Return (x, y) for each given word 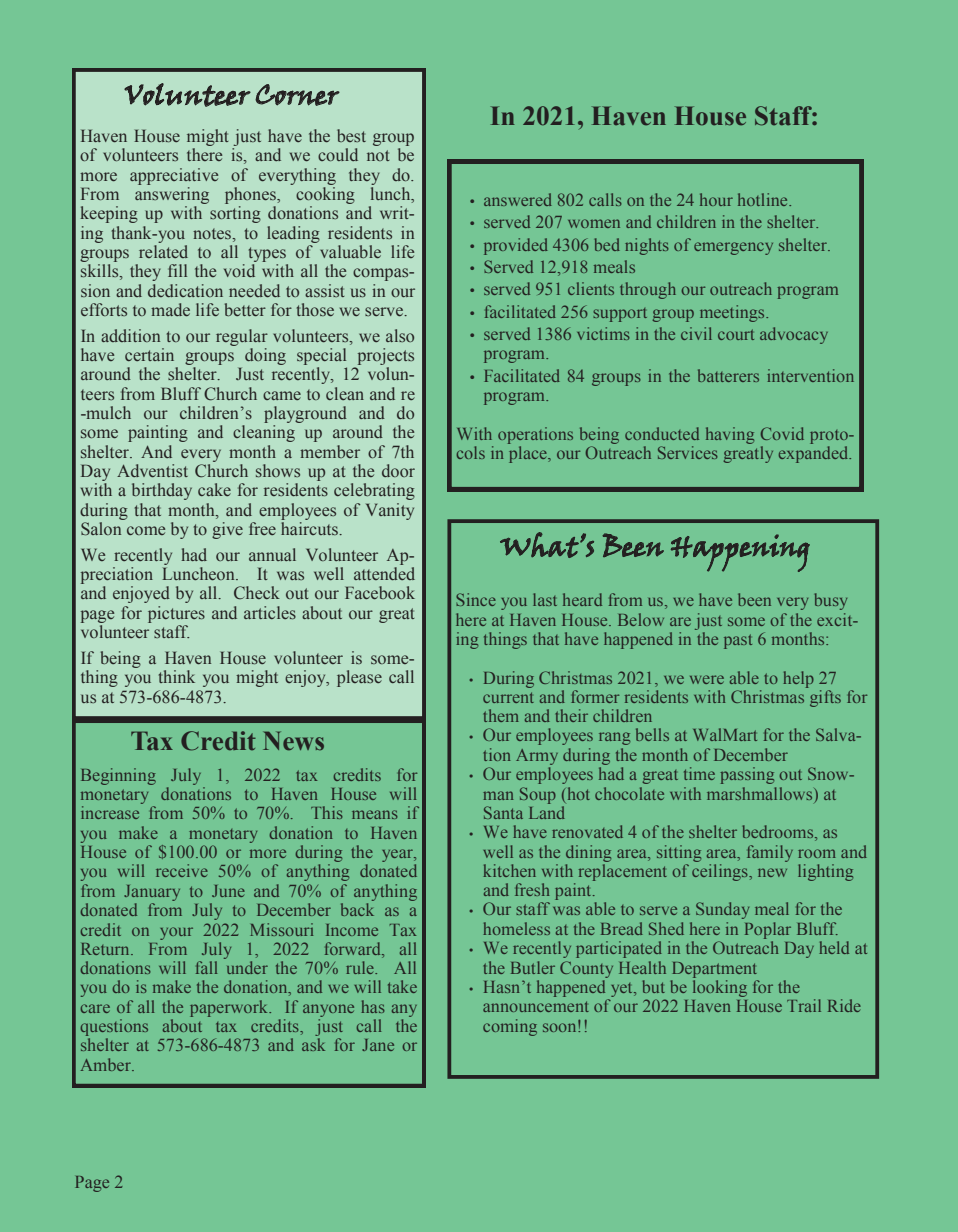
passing (747, 775)
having (730, 435)
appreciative (174, 176)
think (177, 676)
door (398, 470)
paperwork (230, 1008)
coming (510, 1027)
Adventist (152, 470)
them (501, 715)
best (351, 135)
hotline (764, 199)
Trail (804, 1005)
